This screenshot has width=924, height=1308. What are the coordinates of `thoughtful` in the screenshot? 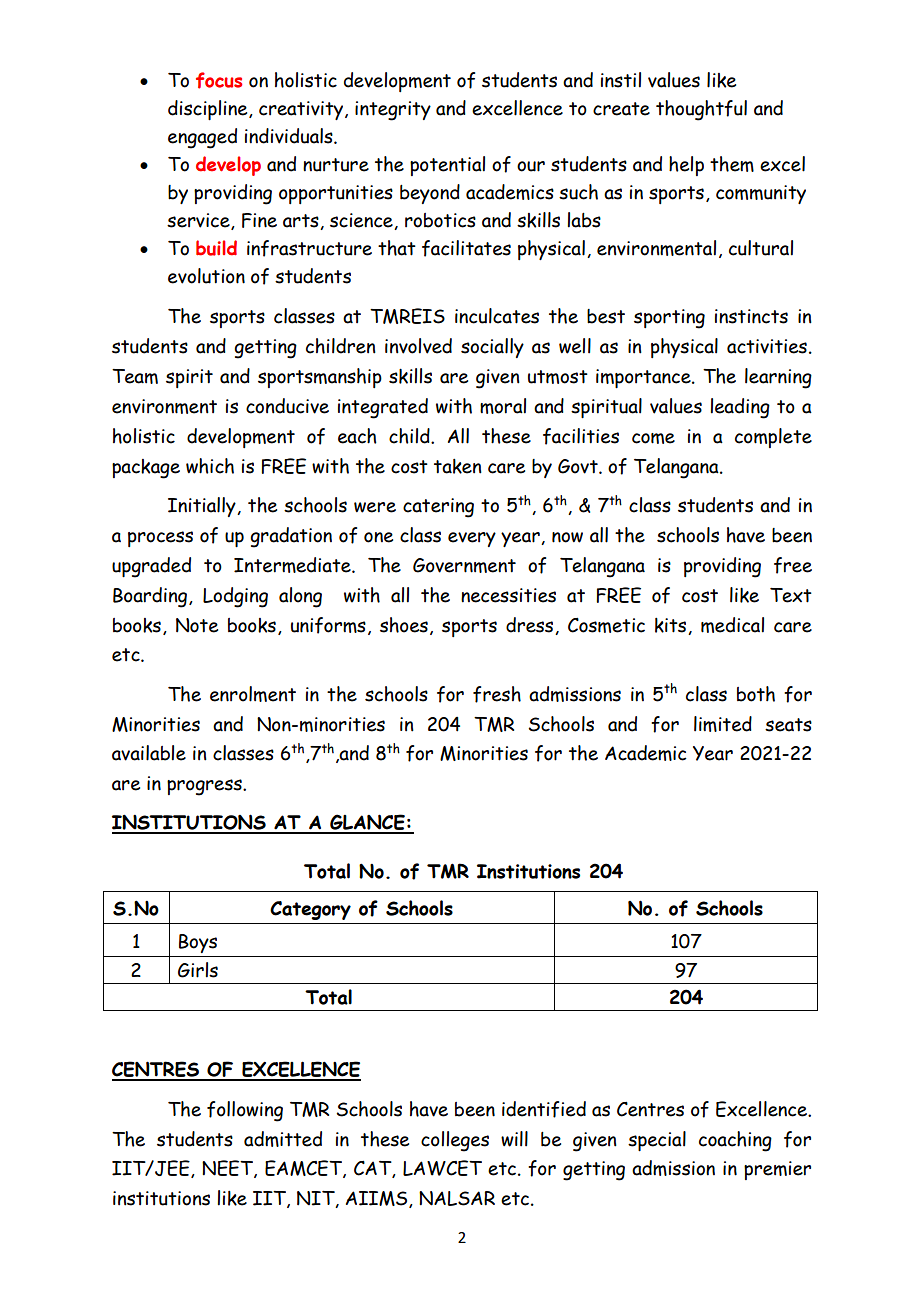 It's located at (701, 110).
